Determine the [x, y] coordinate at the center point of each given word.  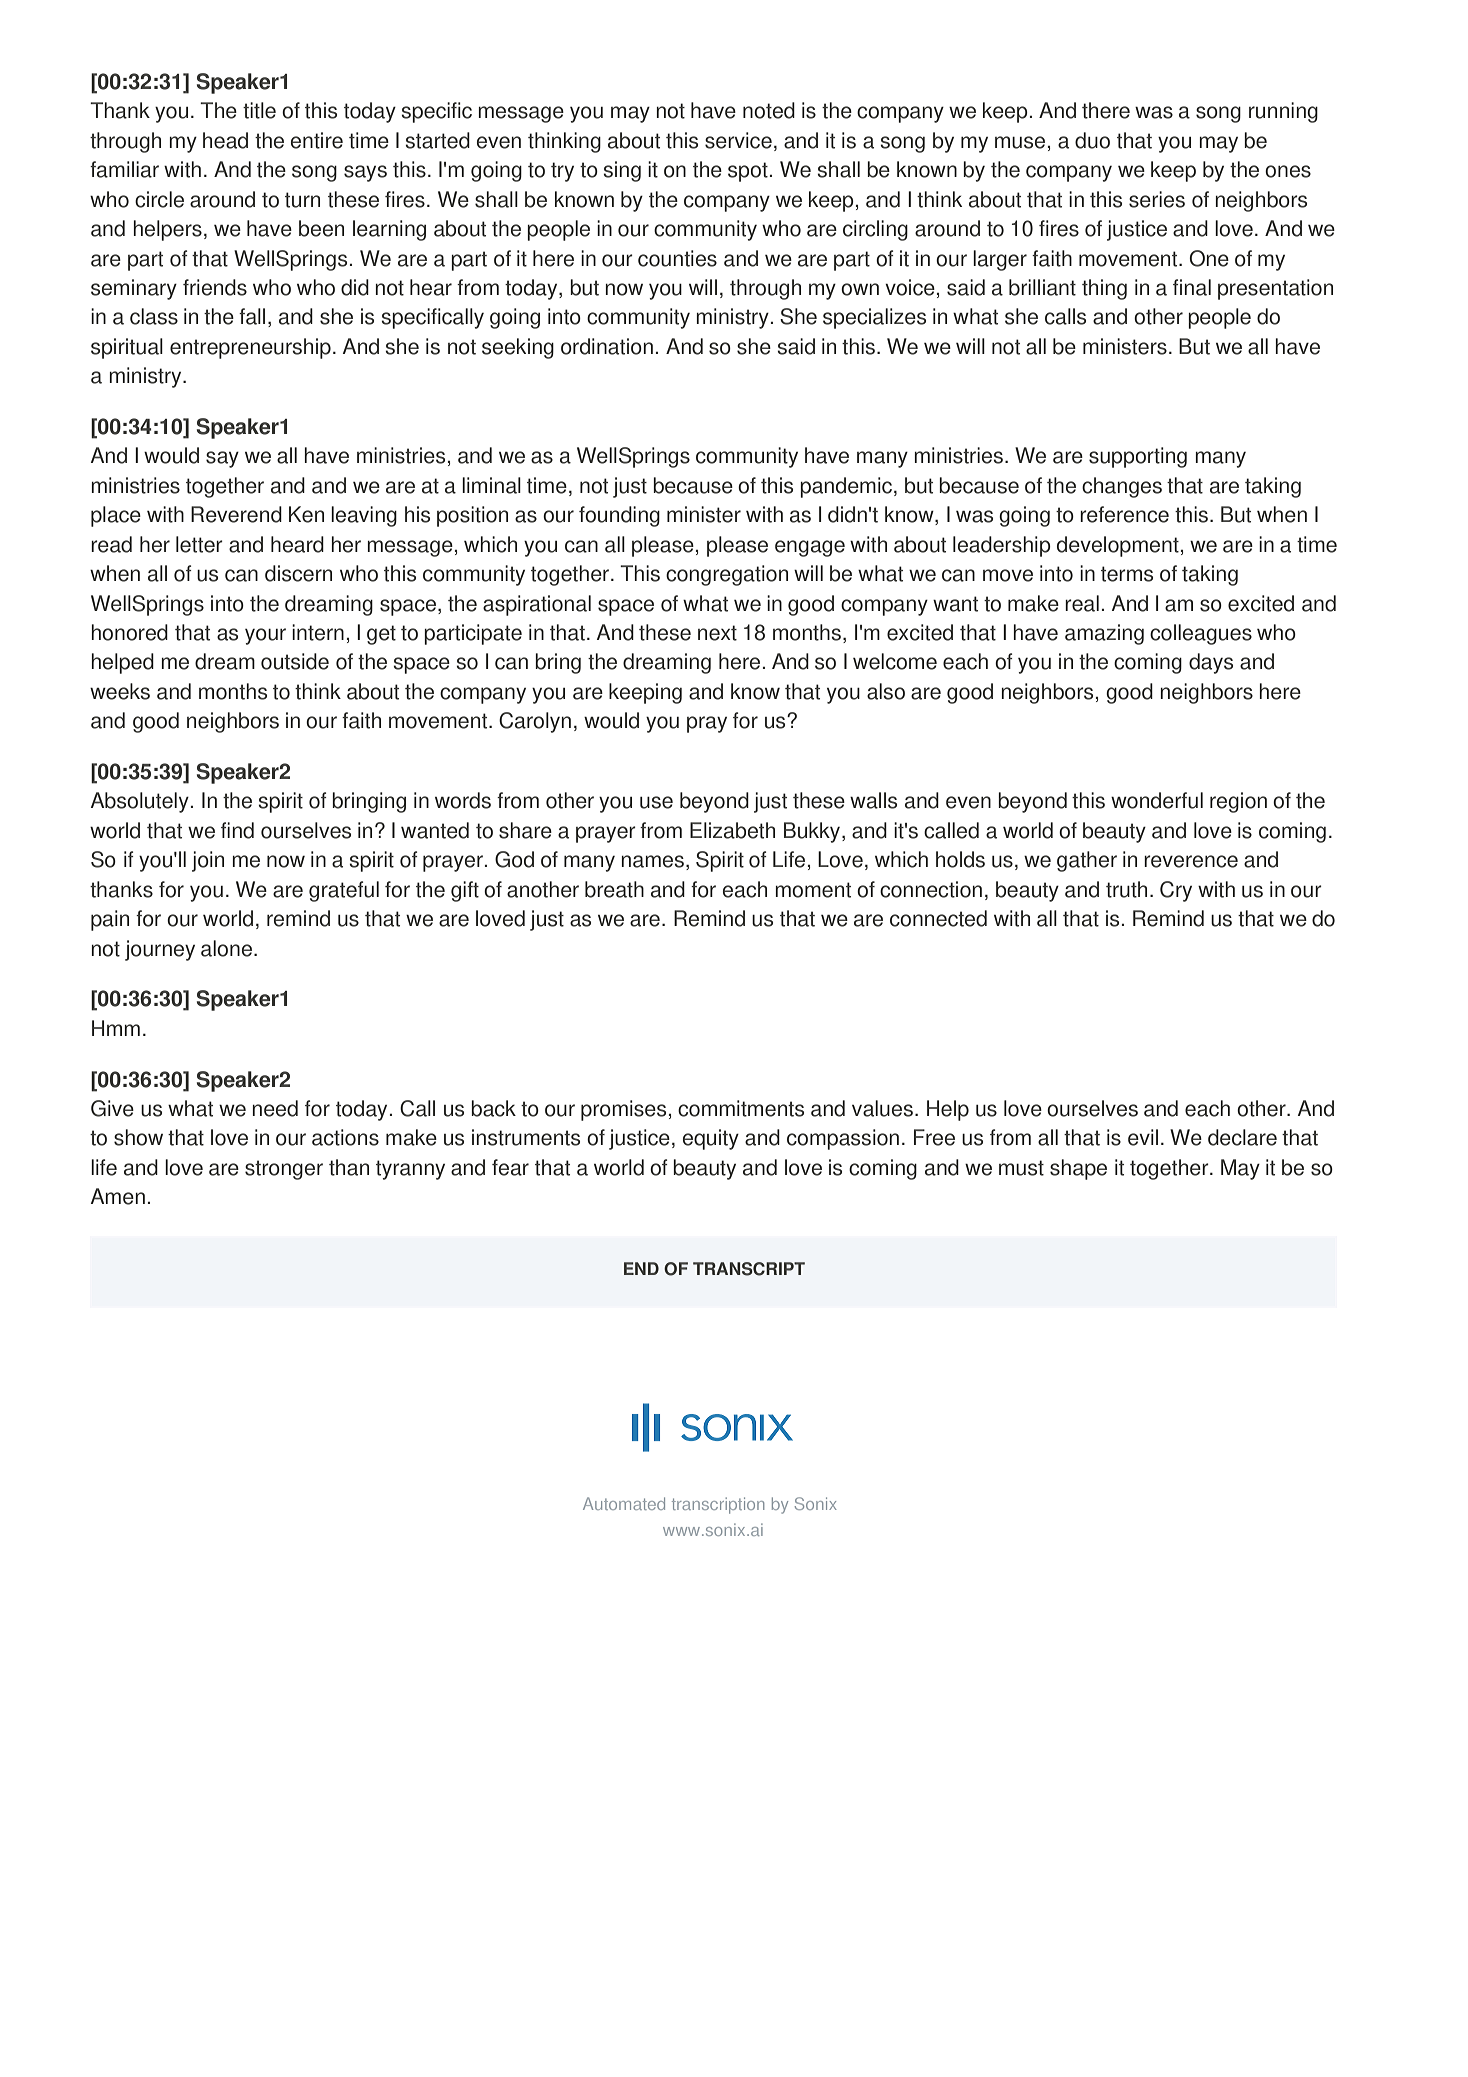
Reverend [236, 514]
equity [711, 1139]
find [237, 830]
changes [1122, 487]
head [225, 140]
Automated [624, 1503]
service [738, 140]
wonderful [1157, 800]
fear [510, 1167]
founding [619, 516]
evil [1143, 1137]
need [275, 1108]
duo [1092, 140]
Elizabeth [732, 830]
